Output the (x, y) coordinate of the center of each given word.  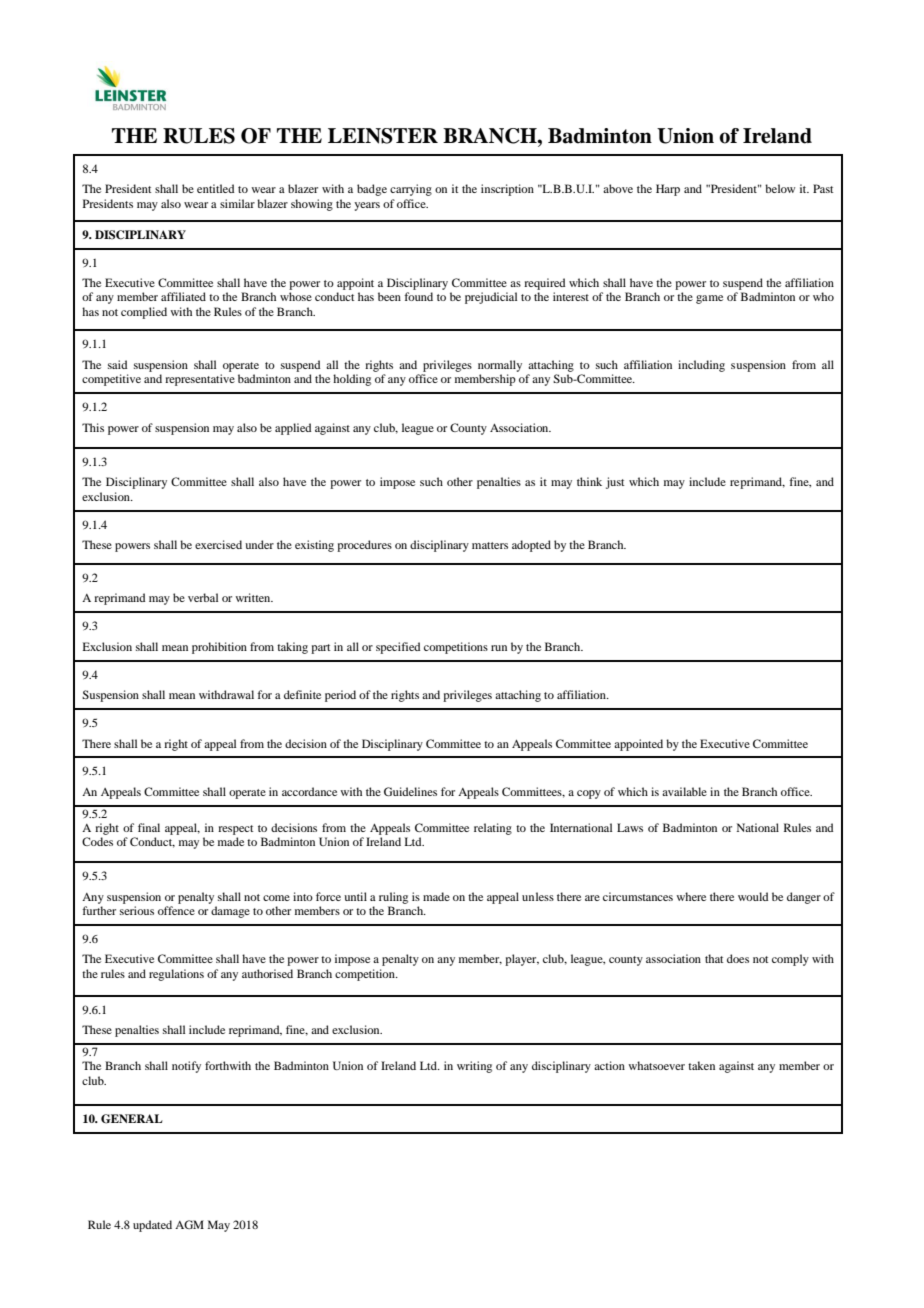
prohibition (219, 648)
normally (500, 366)
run (499, 648)
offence (176, 910)
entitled (215, 188)
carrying (411, 190)
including (701, 366)
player (522, 960)
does (738, 958)
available (684, 791)
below (780, 188)
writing (474, 1067)
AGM (189, 1224)
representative (200, 380)
